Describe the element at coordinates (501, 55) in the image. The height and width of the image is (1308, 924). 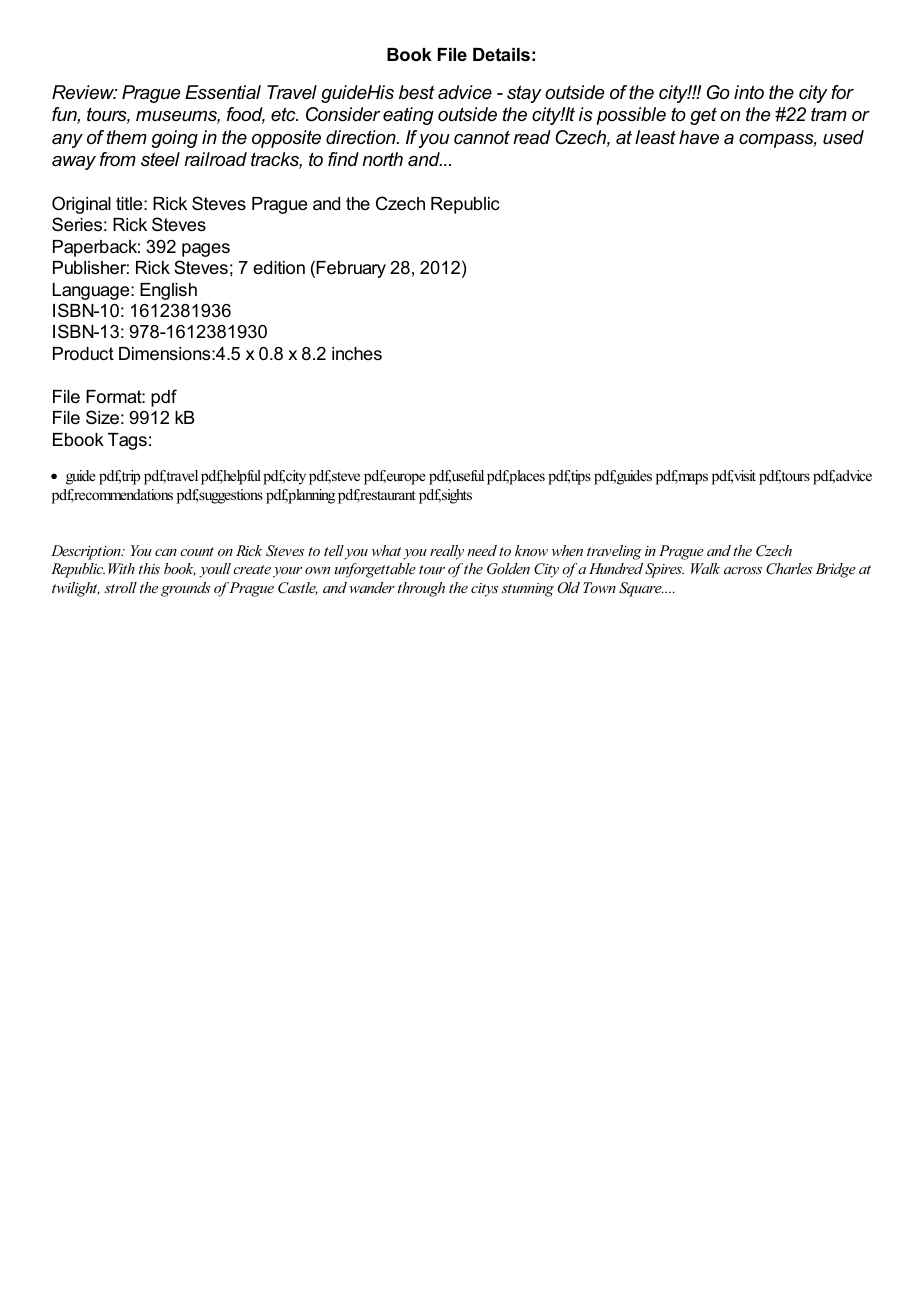
I see `Details` at that location.
